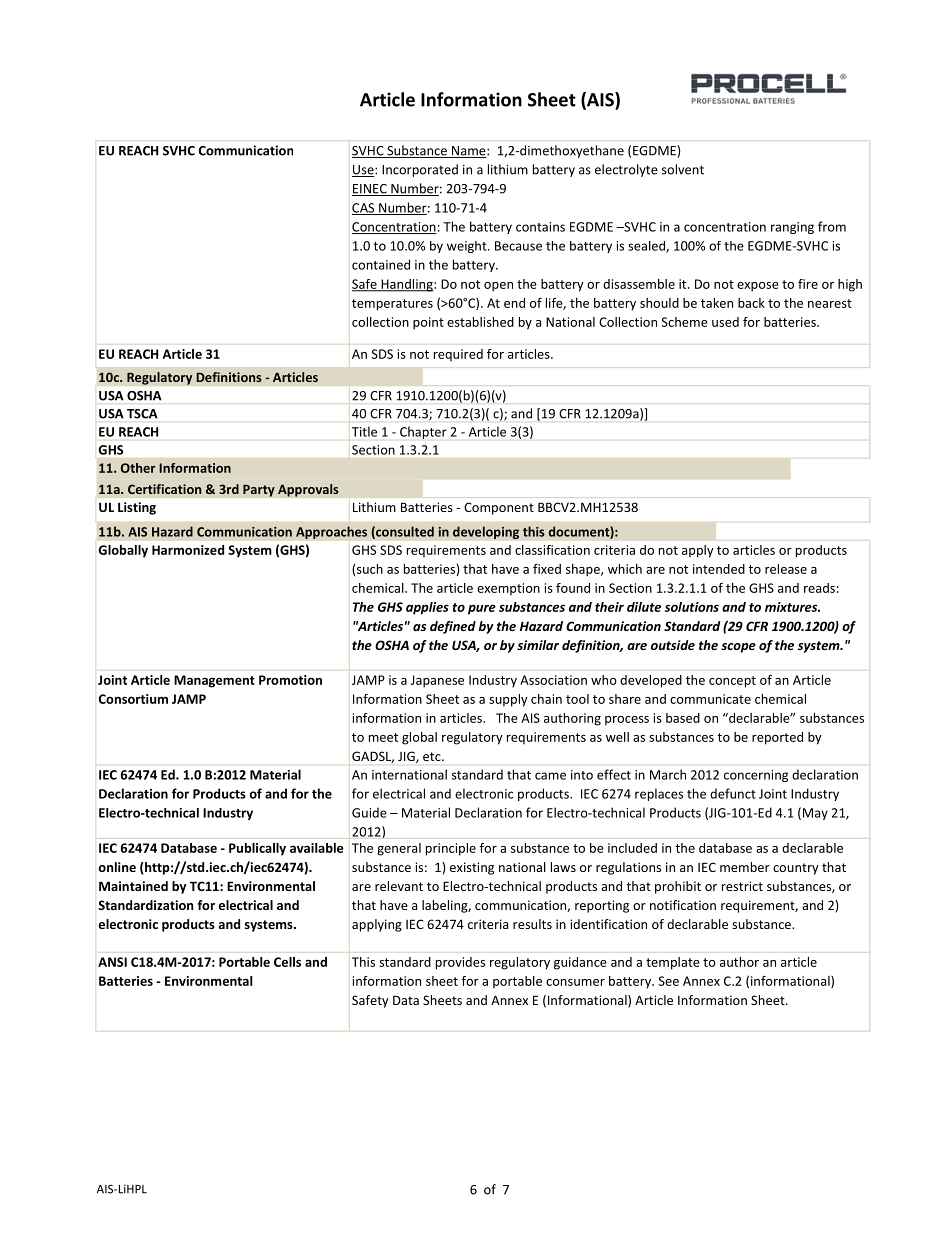  I want to click on Cells, so click(287, 962).
